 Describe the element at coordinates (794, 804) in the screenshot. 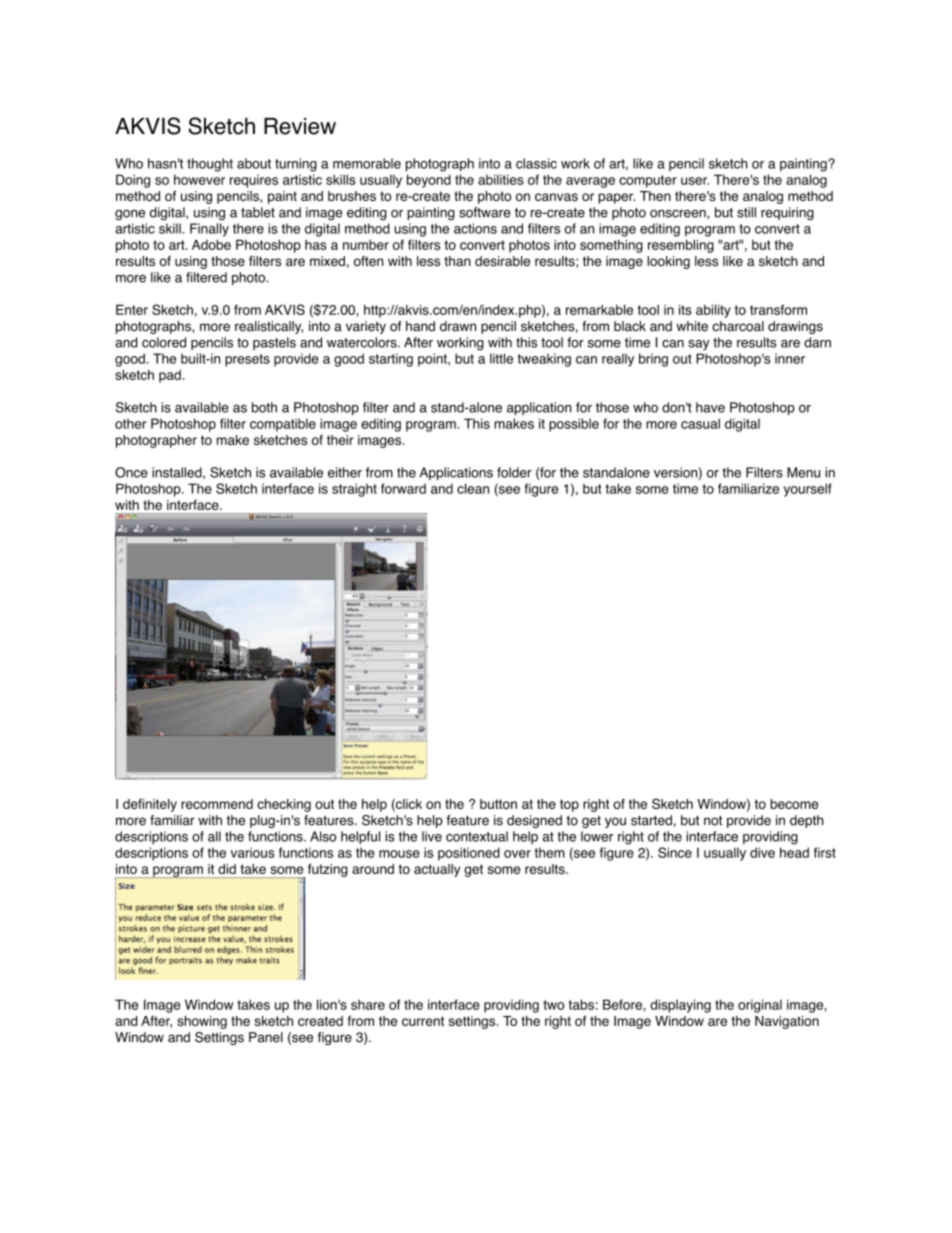

I see `become` at that location.
